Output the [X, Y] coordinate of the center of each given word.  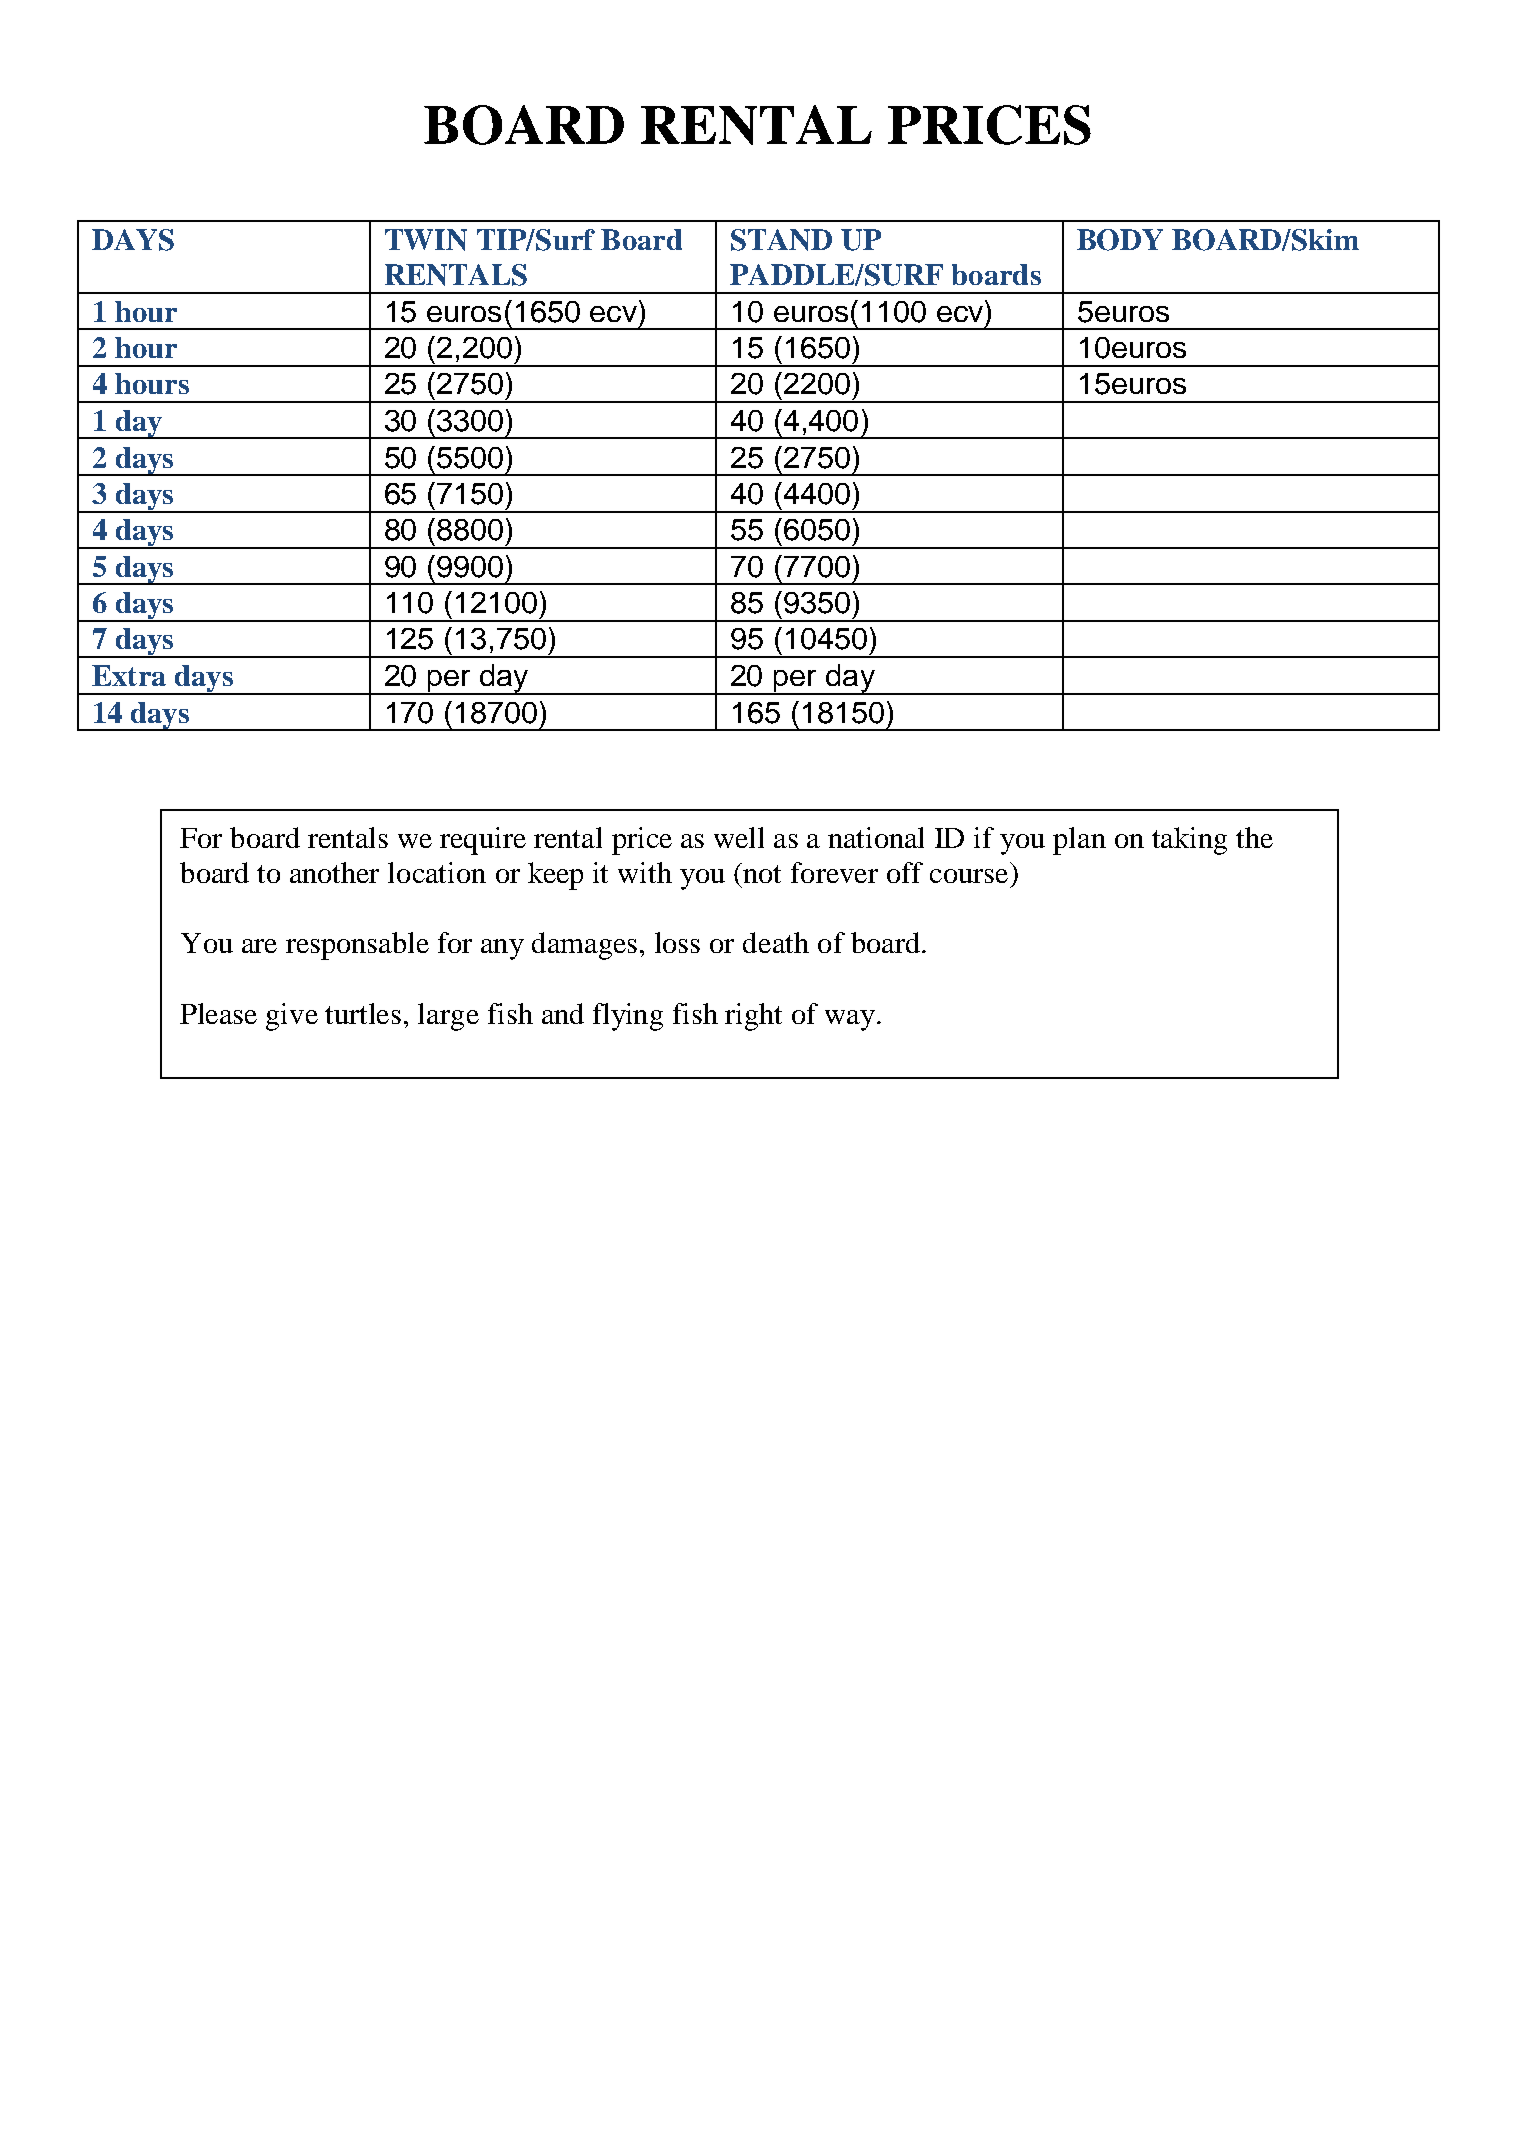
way [851, 1020]
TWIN [426, 240]
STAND [781, 240]
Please [218, 1013]
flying [628, 1017]
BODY [1120, 240]
